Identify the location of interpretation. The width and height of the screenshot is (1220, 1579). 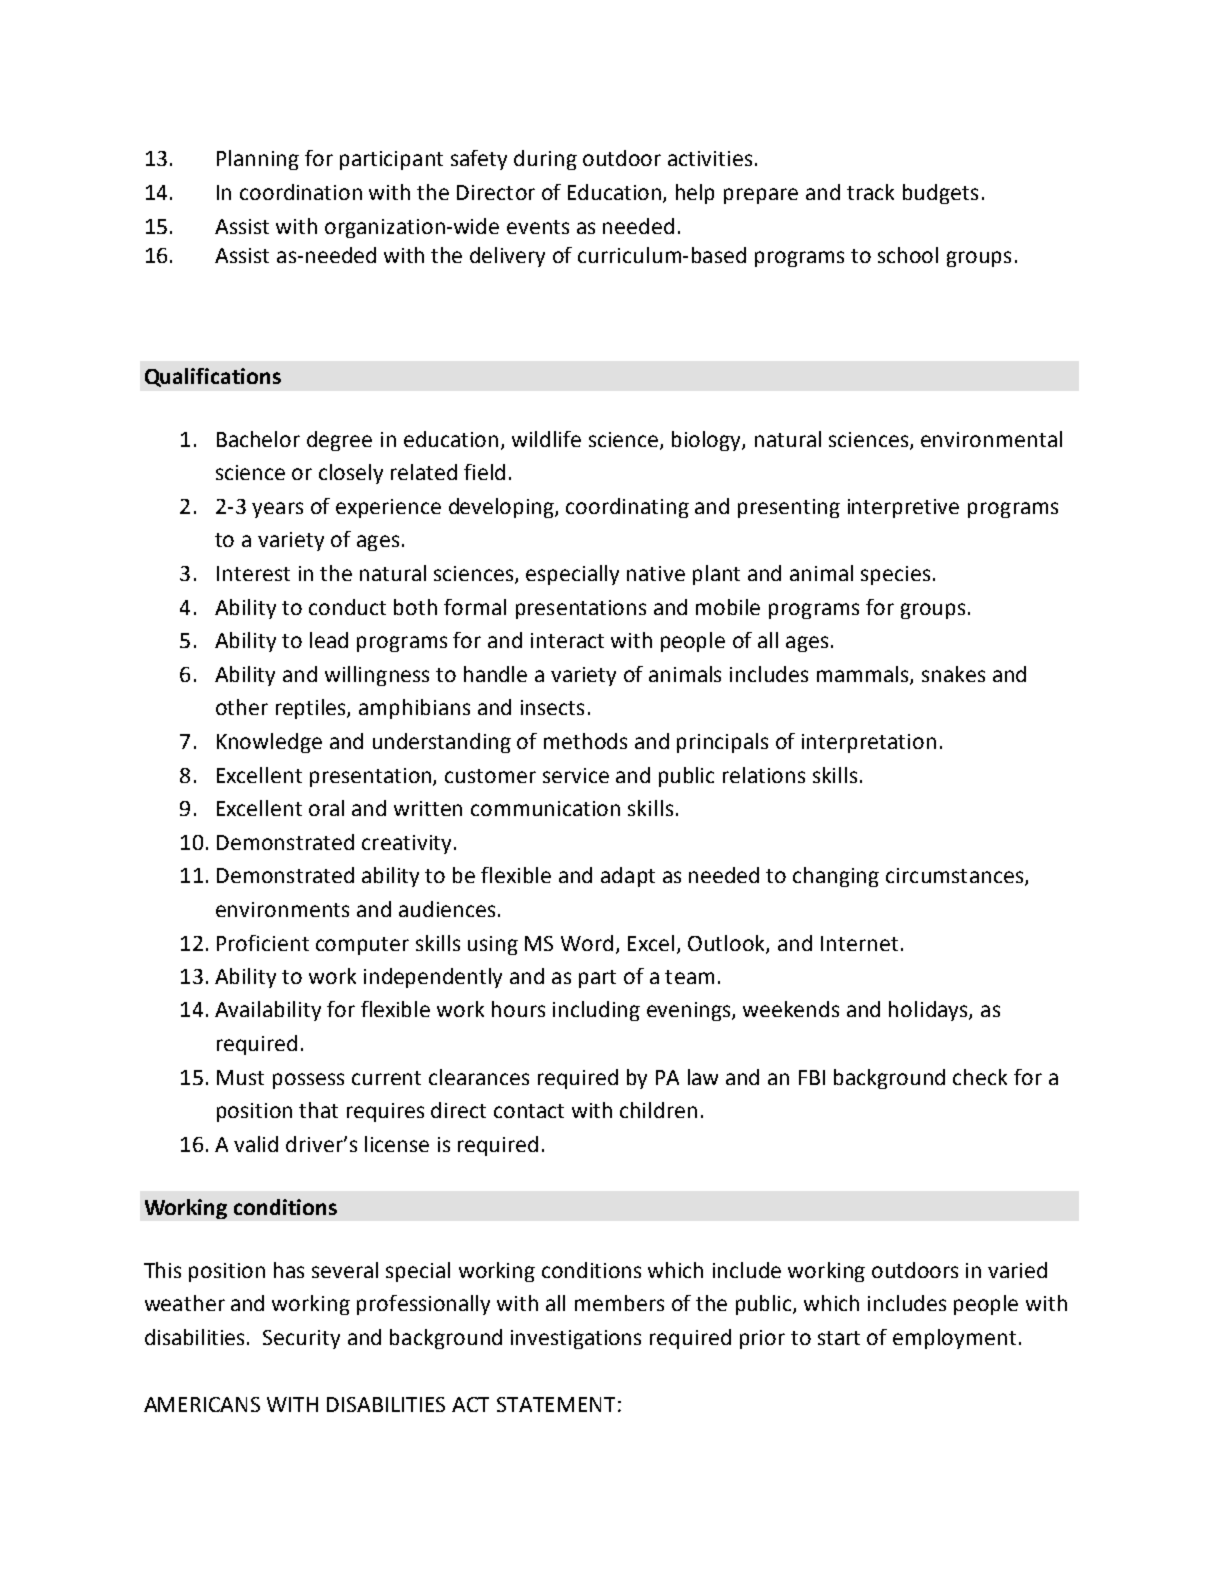
(869, 743).
